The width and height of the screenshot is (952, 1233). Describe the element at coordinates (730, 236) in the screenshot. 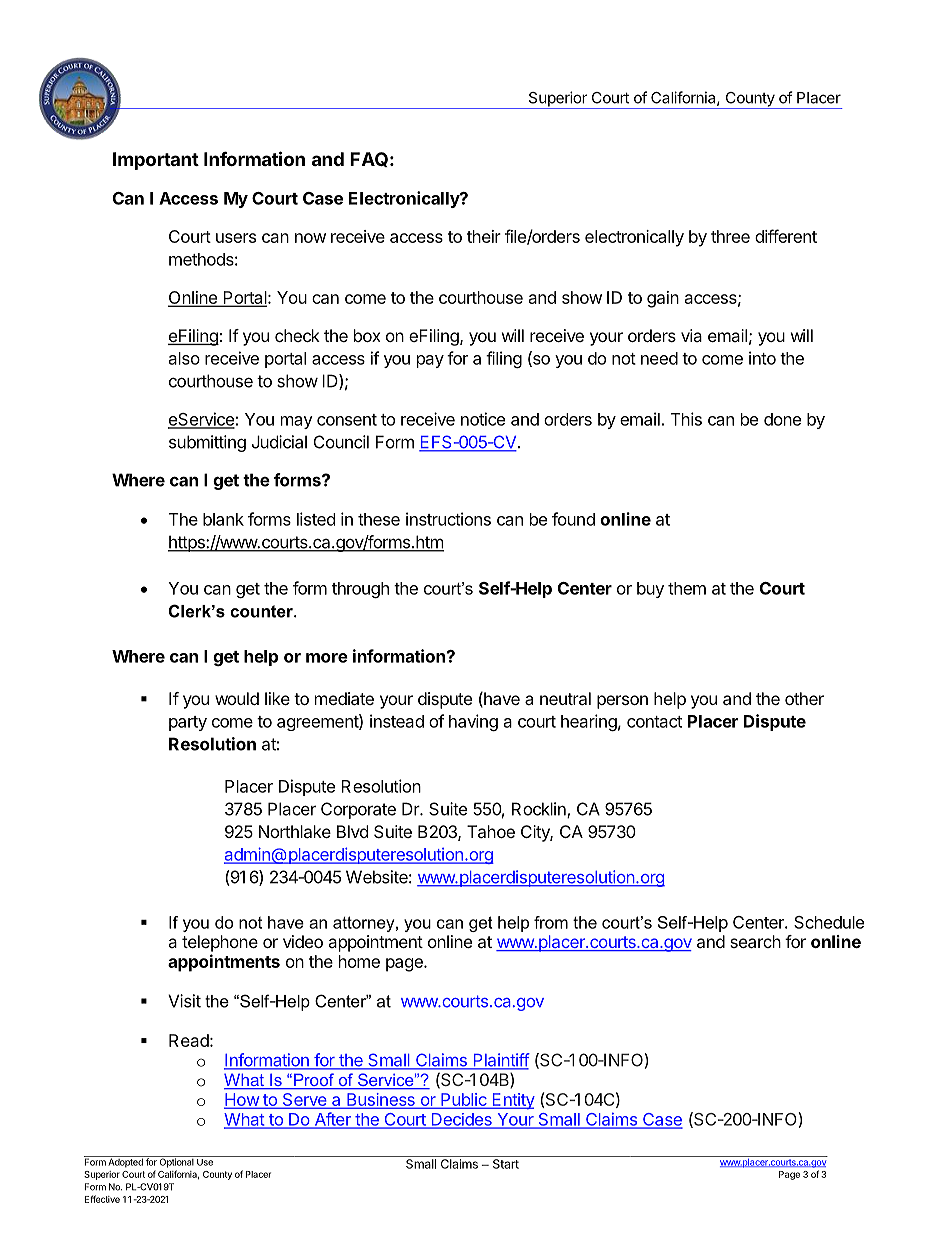

I see `three` at that location.
